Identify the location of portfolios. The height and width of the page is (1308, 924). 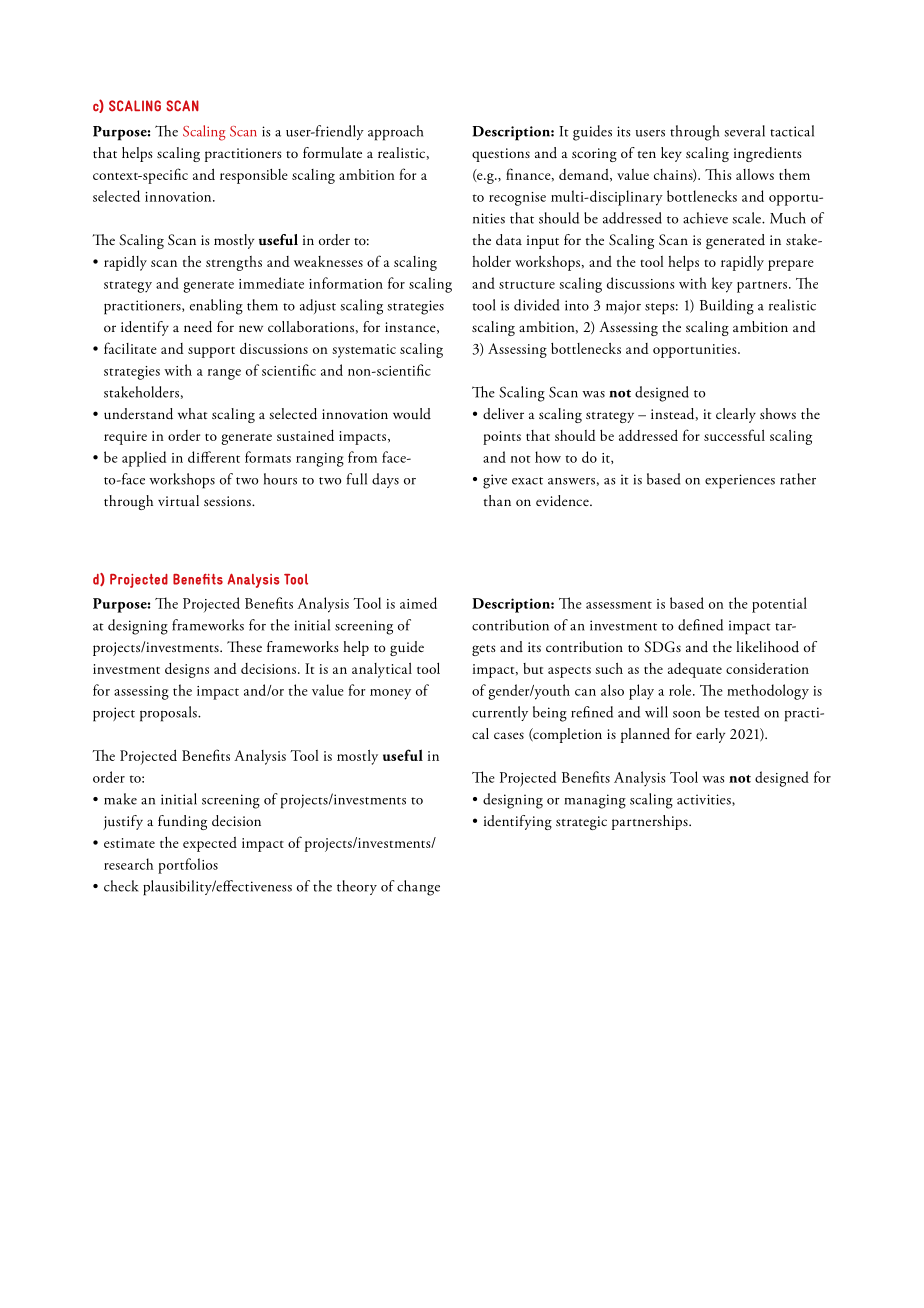
(188, 866).
